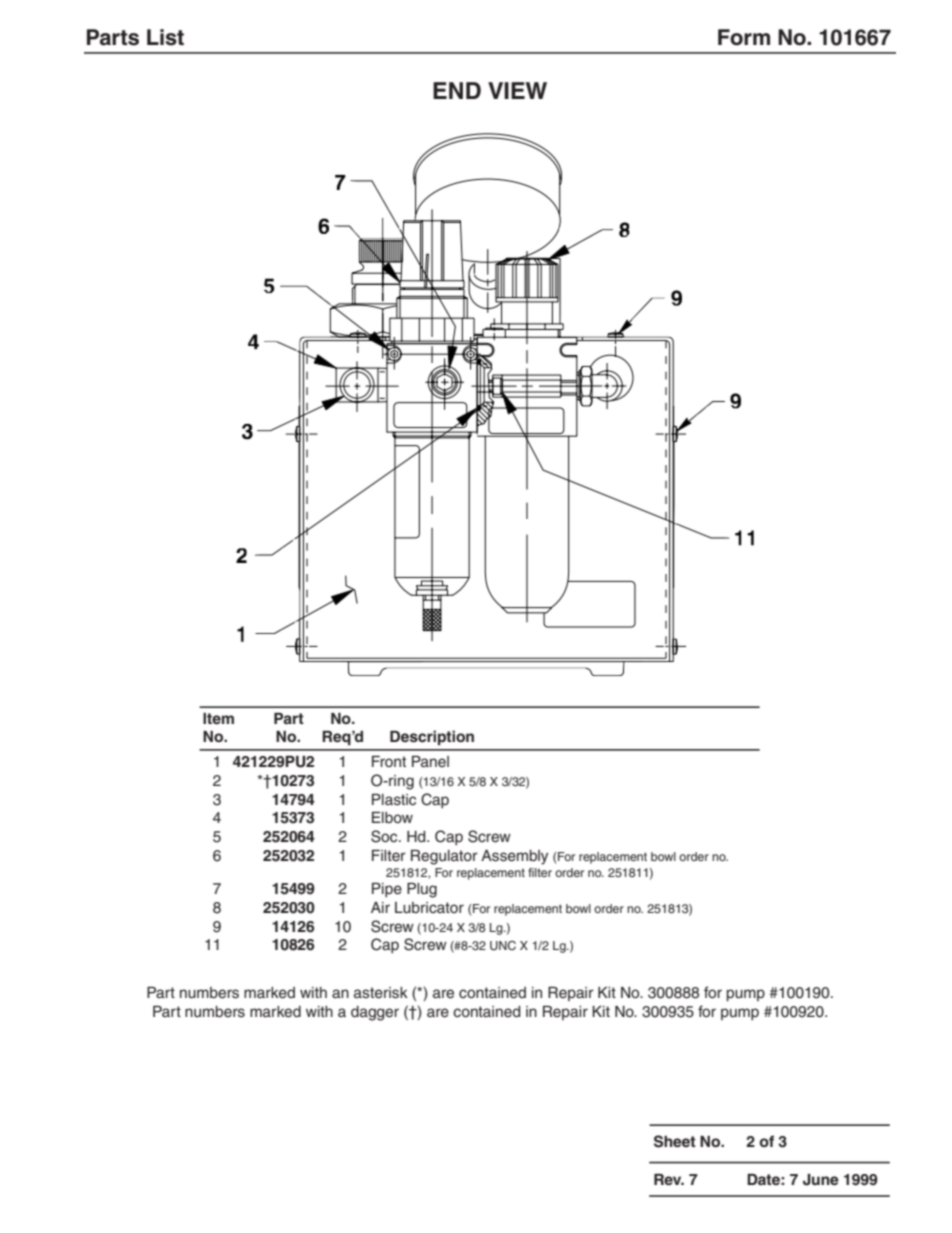  Describe the element at coordinates (675, 1141) in the image. I see `Sheet` at that location.
